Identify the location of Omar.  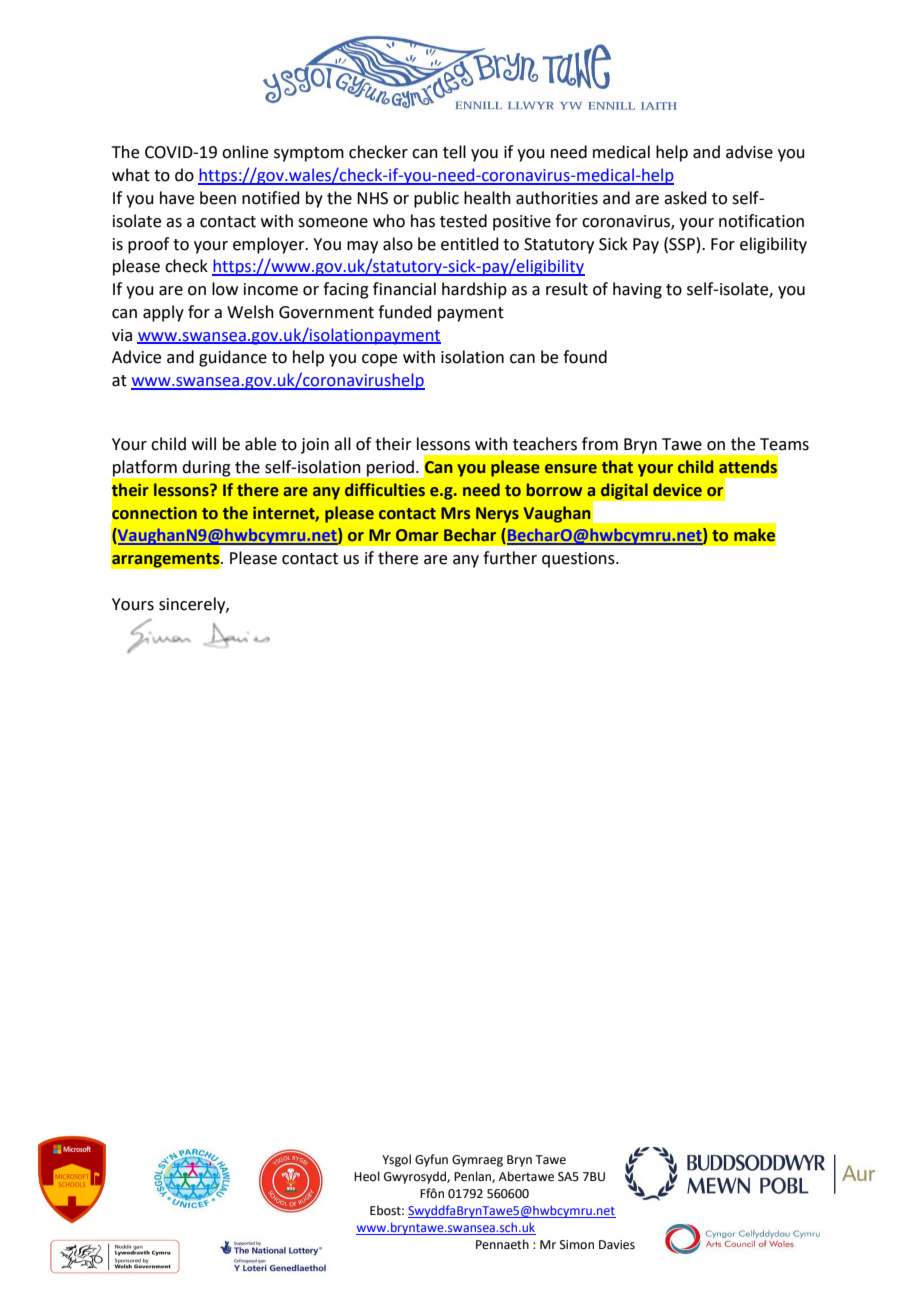
(417, 535).
